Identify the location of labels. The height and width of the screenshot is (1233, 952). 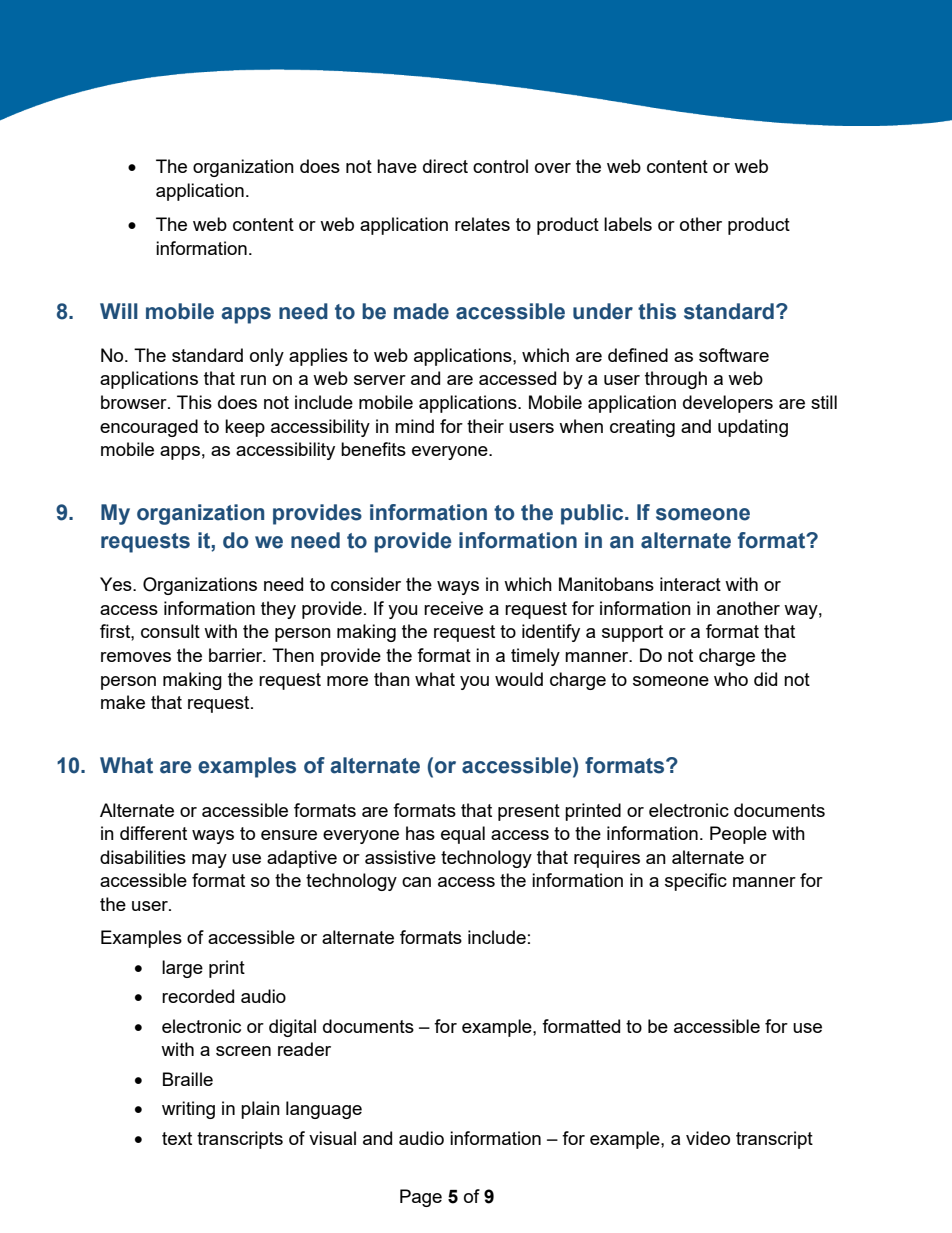
(628, 224).
